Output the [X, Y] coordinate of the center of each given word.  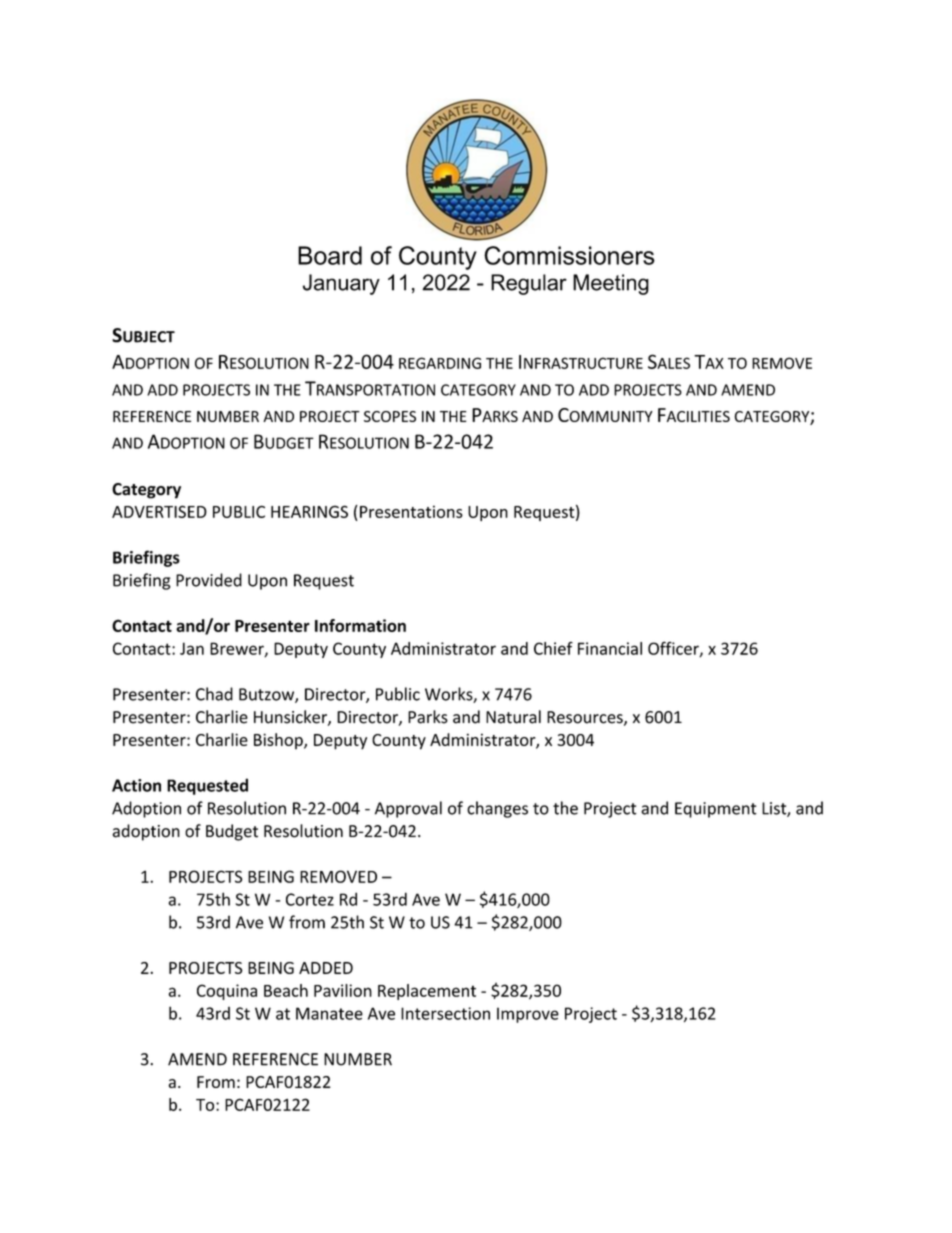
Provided [209, 580]
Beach [286, 990]
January [341, 284]
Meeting [611, 284]
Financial [610, 648]
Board [330, 255]
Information [360, 625]
